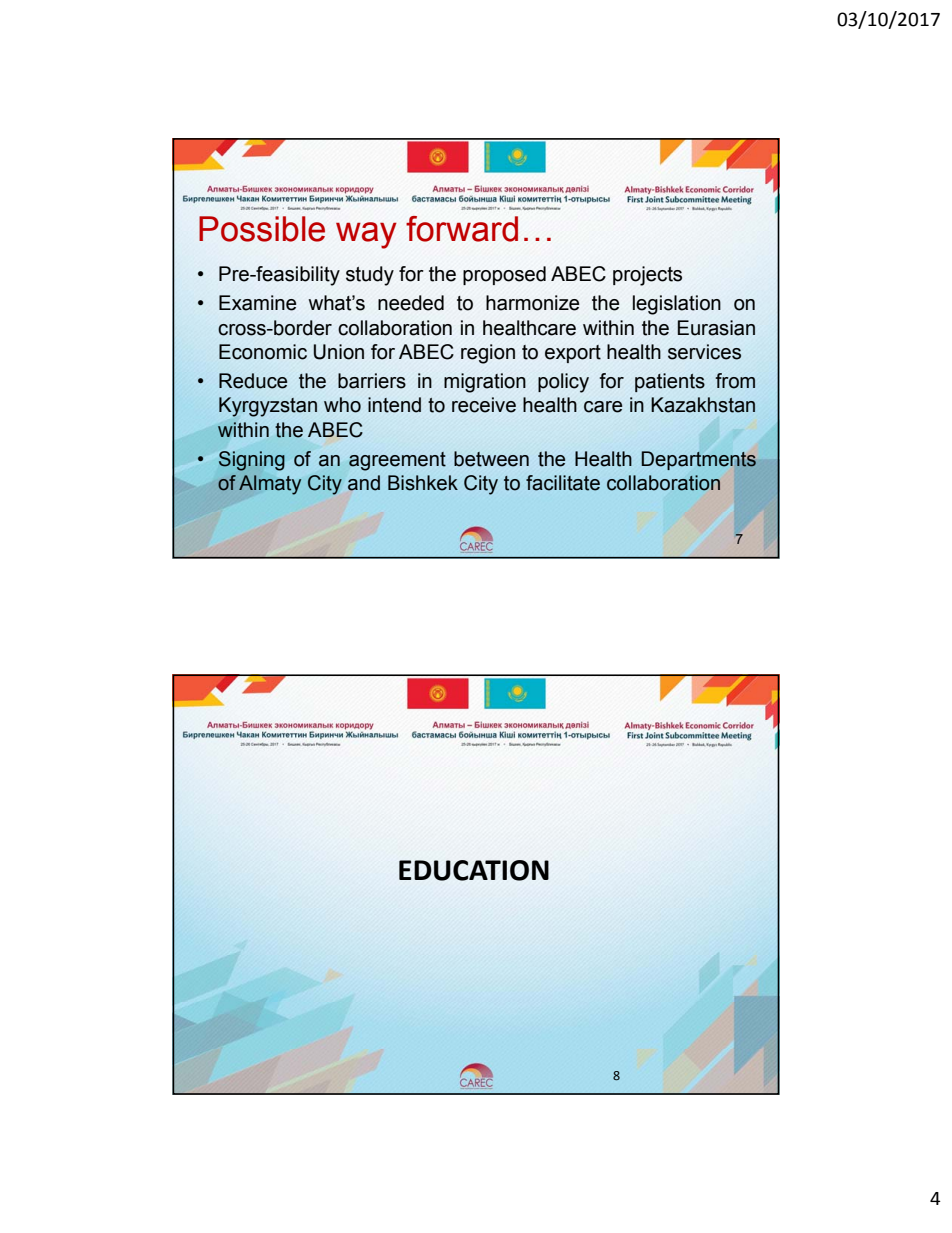 The width and height of the image is (952, 1233). I want to click on facilitate, so click(563, 483).
